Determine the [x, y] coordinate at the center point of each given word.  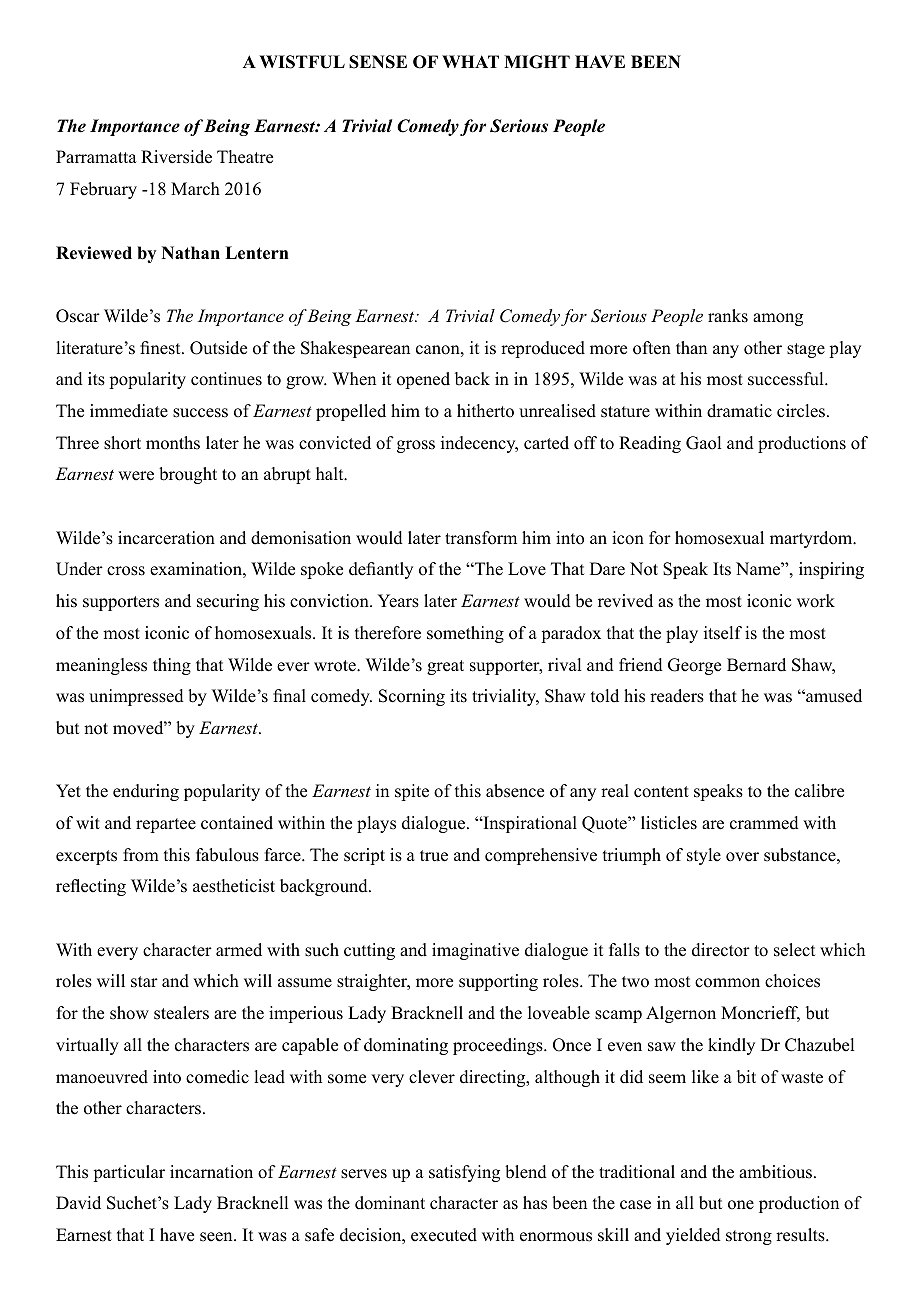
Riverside [176, 157]
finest [161, 348]
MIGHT [537, 62]
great [445, 667]
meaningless [101, 666]
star [144, 982]
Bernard [756, 665]
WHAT [470, 61]
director [721, 950]
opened [423, 380]
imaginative [475, 951]
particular [129, 1173]
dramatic [739, 411]
